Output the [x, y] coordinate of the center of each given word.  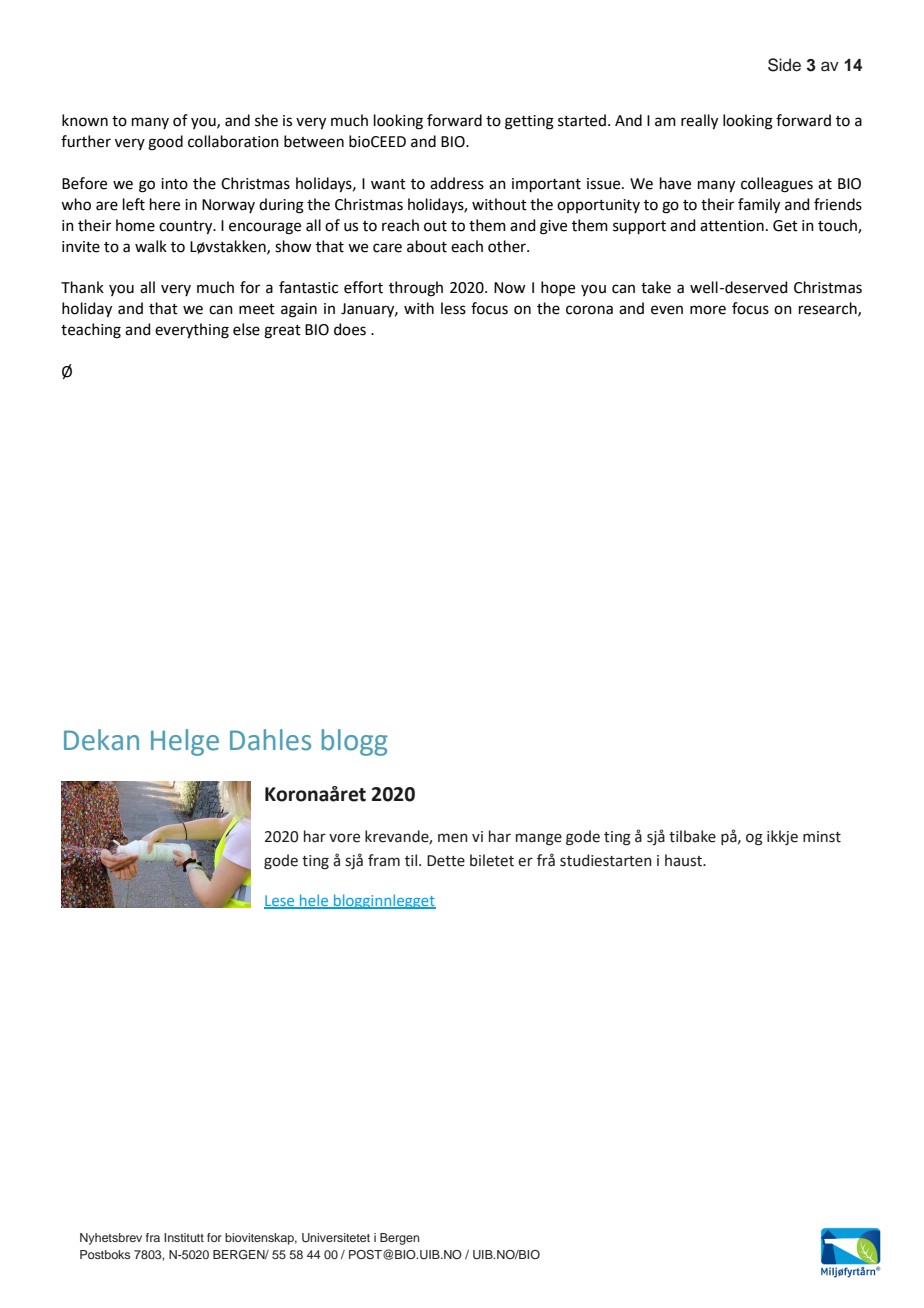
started [582, 120]
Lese [280, 901]
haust [685, 860]
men [453, 838]
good [165, 143]
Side [784, 65]
